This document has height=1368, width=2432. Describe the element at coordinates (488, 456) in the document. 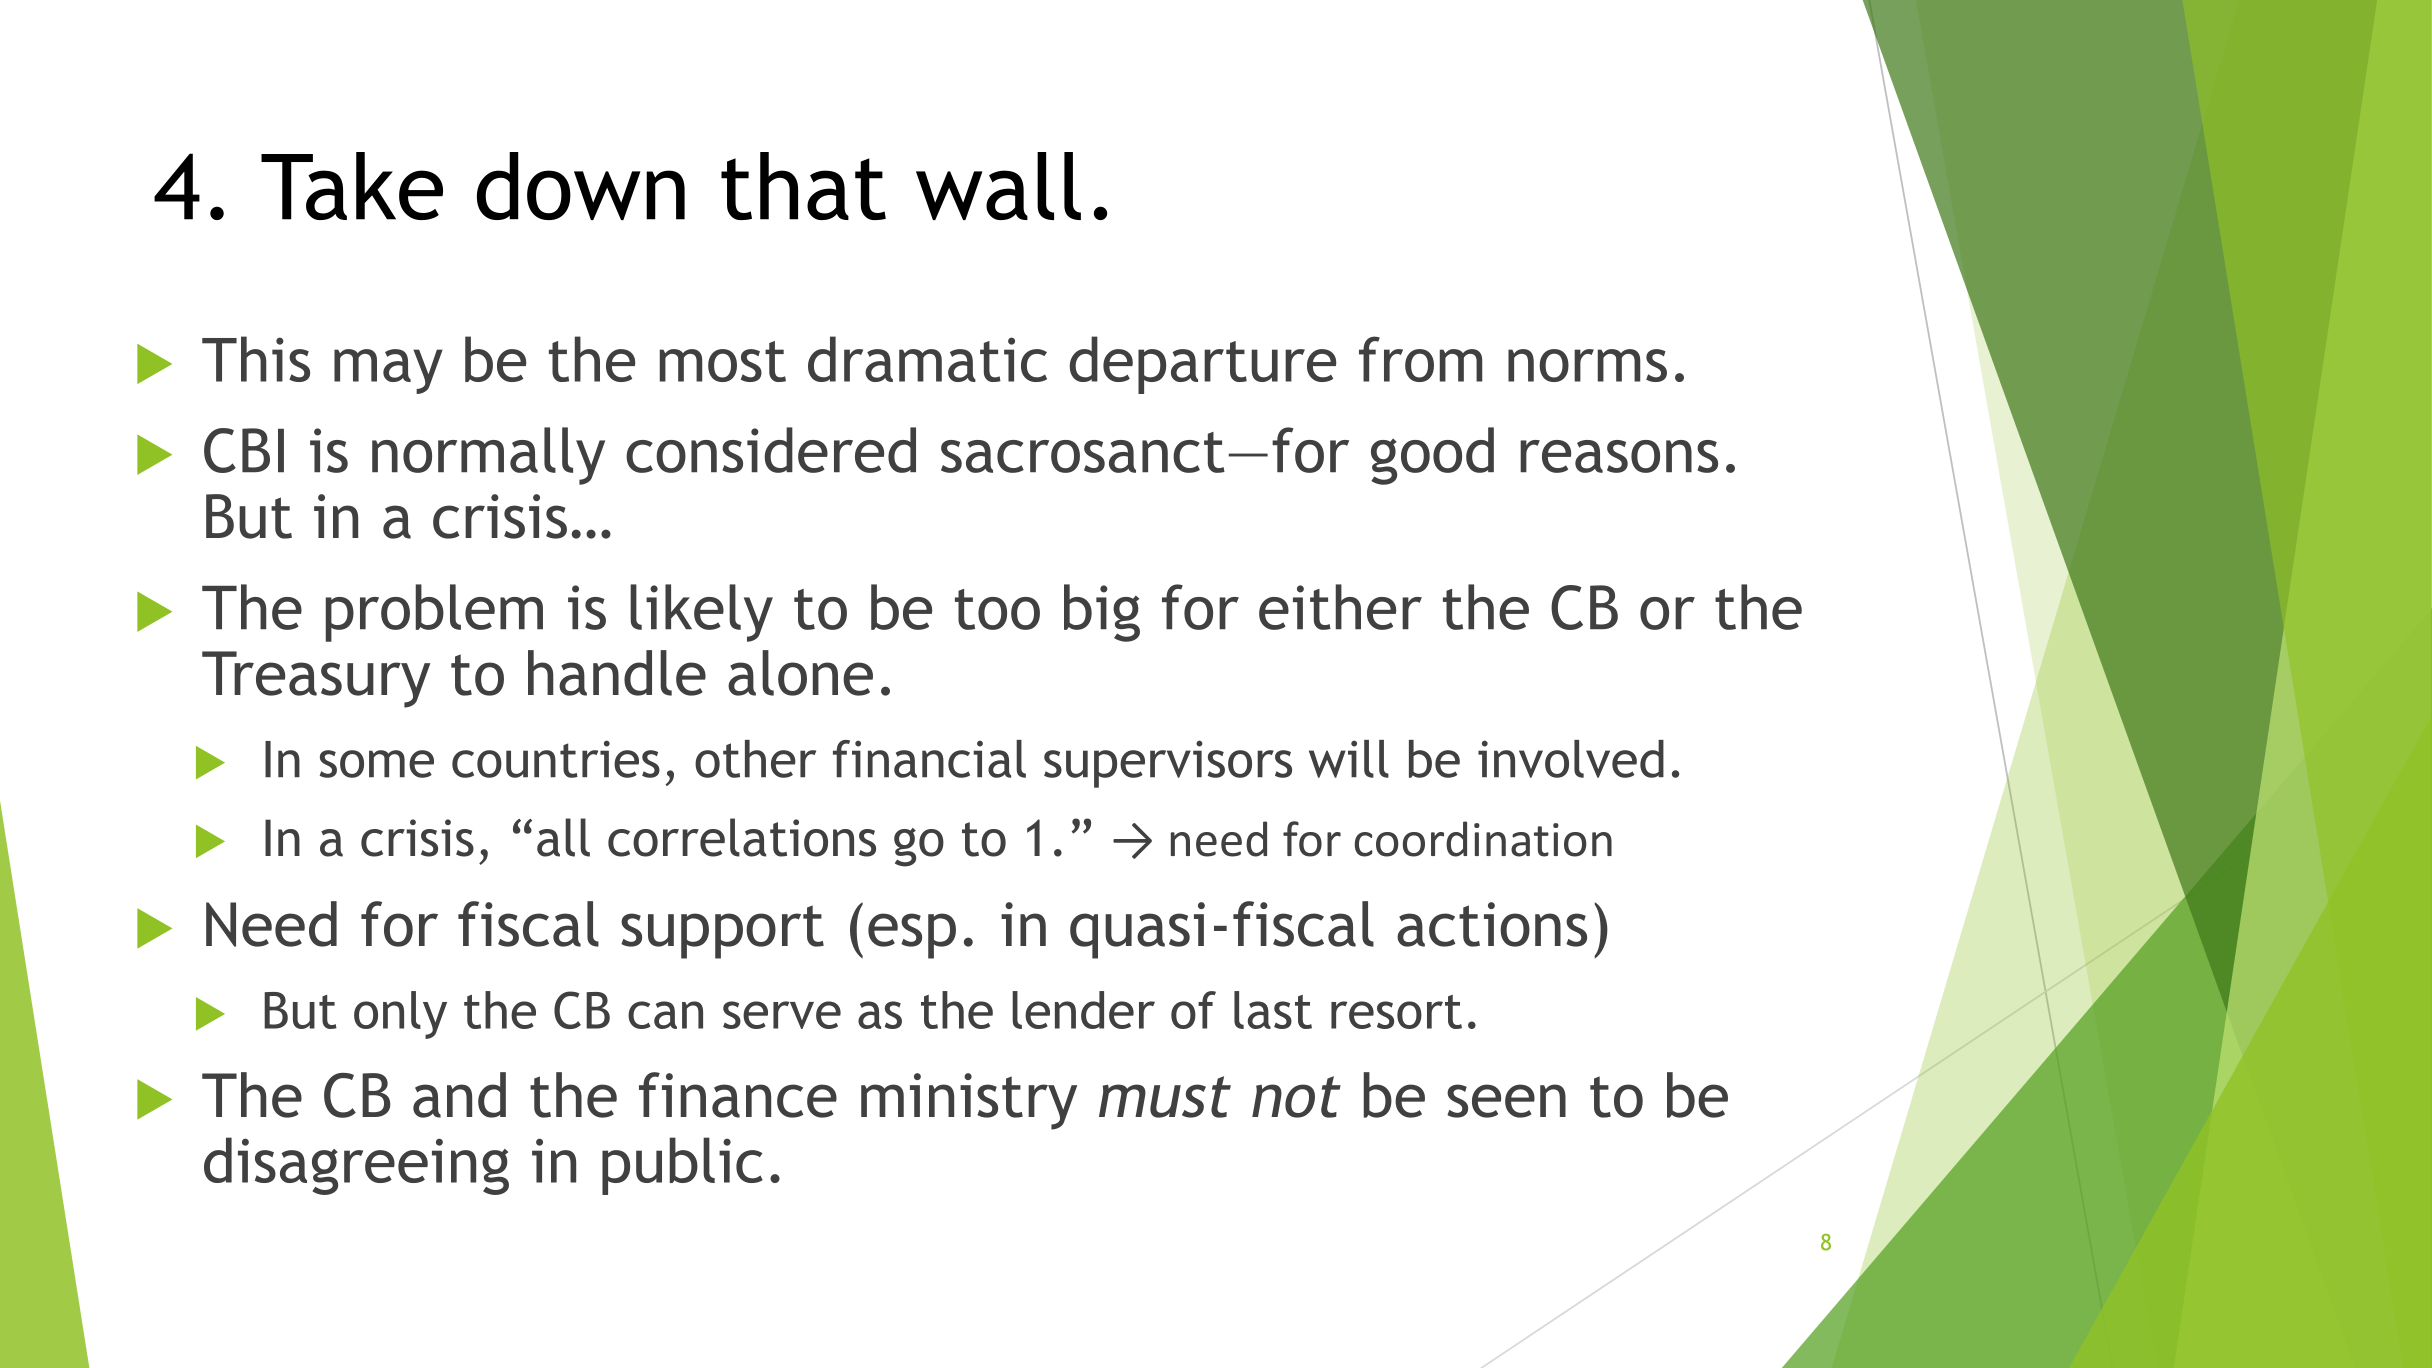

I see `normally` at that location.
